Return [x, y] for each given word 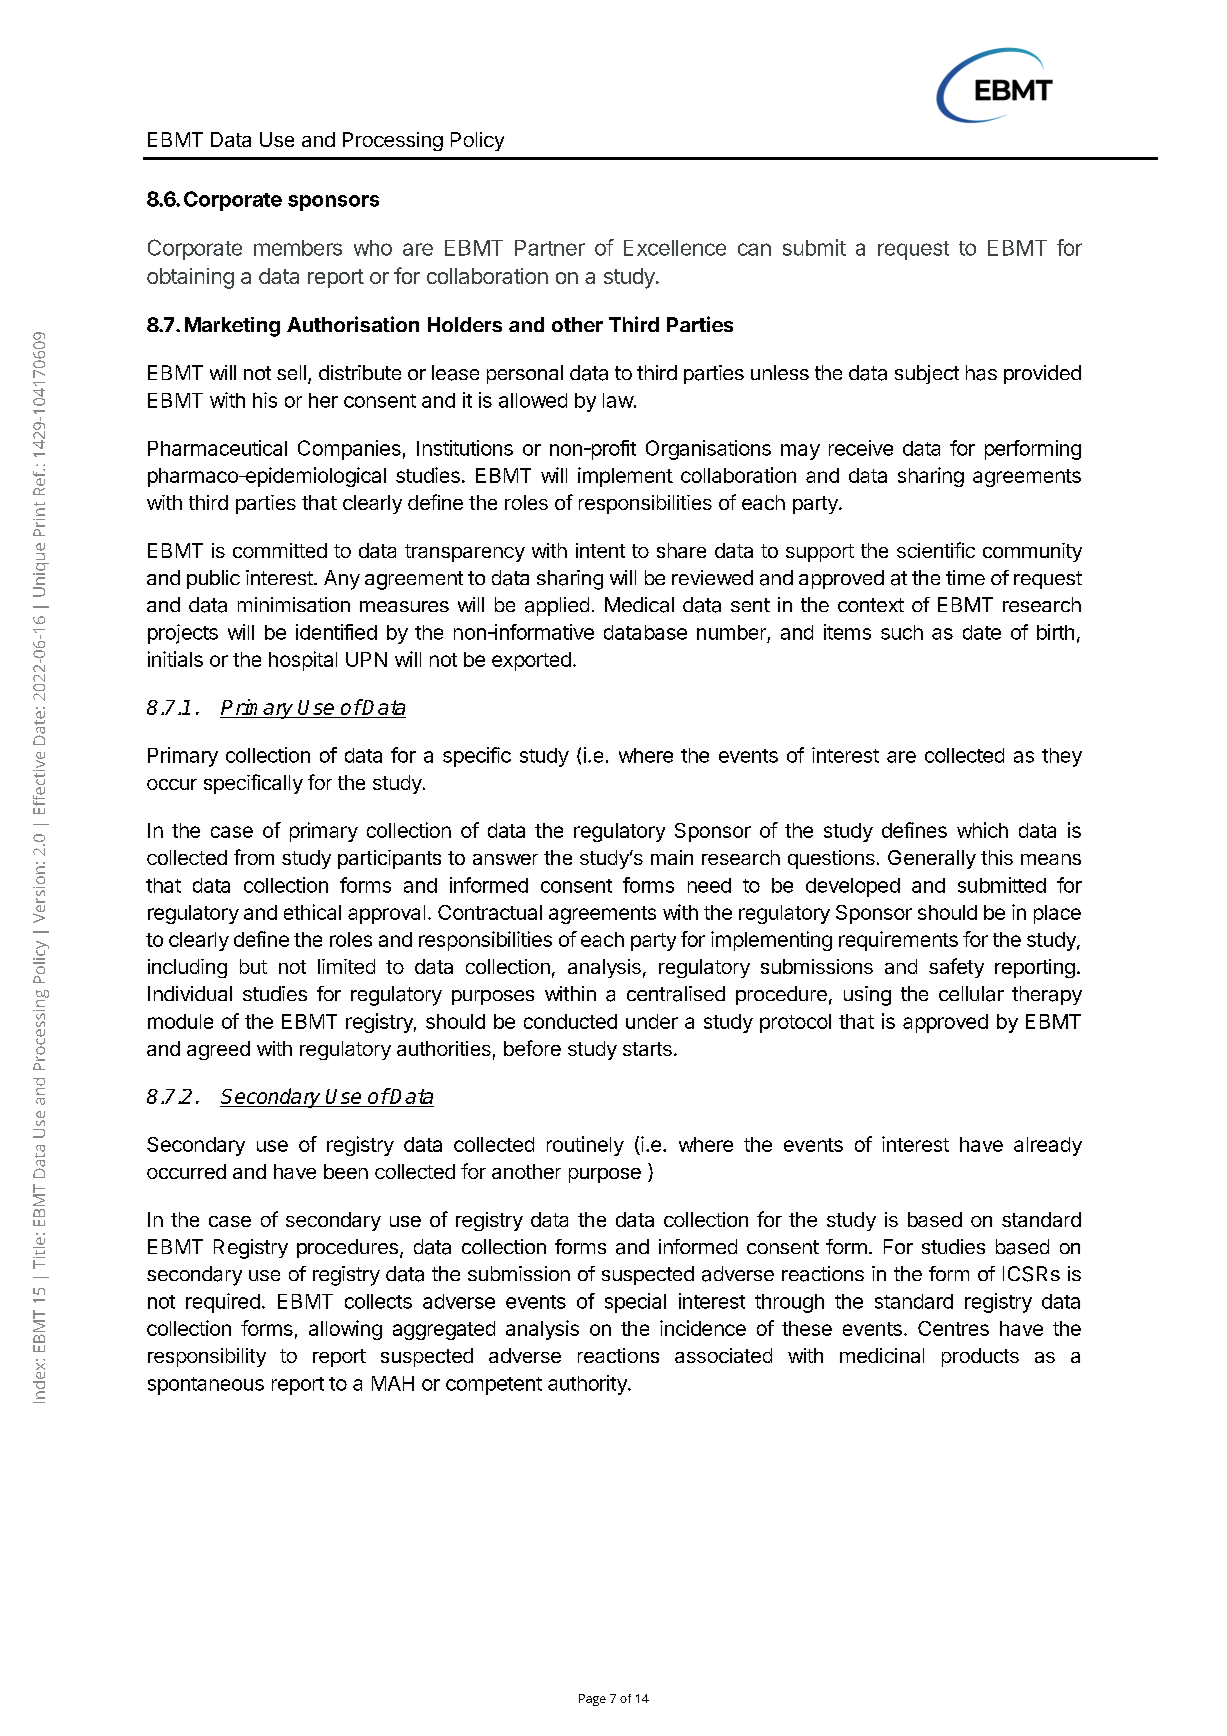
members [298, 248]
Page [592, 1700]
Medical [639, 605]
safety [956, 968]
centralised [676, 994]
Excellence [675, 248]
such [902, 632]
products [980, 1357]
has [981, 373]
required [223, 1303]
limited [346, 966]
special [635, 1303]
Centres [953, 1328]
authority [588, 1385]
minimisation [294, 604]
